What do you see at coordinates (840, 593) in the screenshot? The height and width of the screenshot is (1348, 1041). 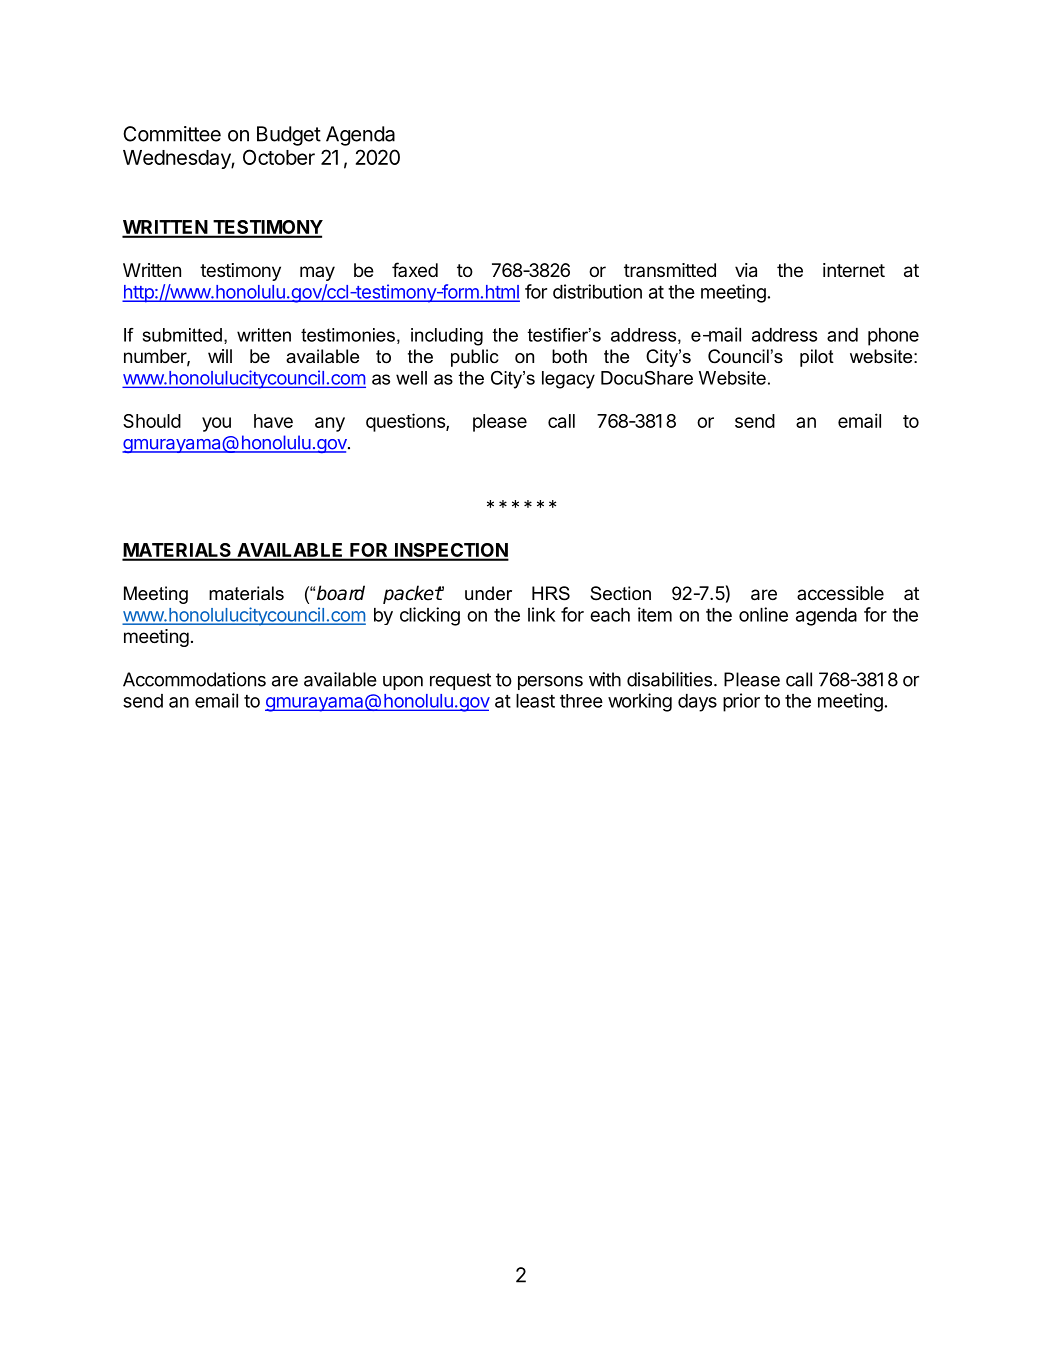 I see `accessible` at bounding box center [840, 593].
